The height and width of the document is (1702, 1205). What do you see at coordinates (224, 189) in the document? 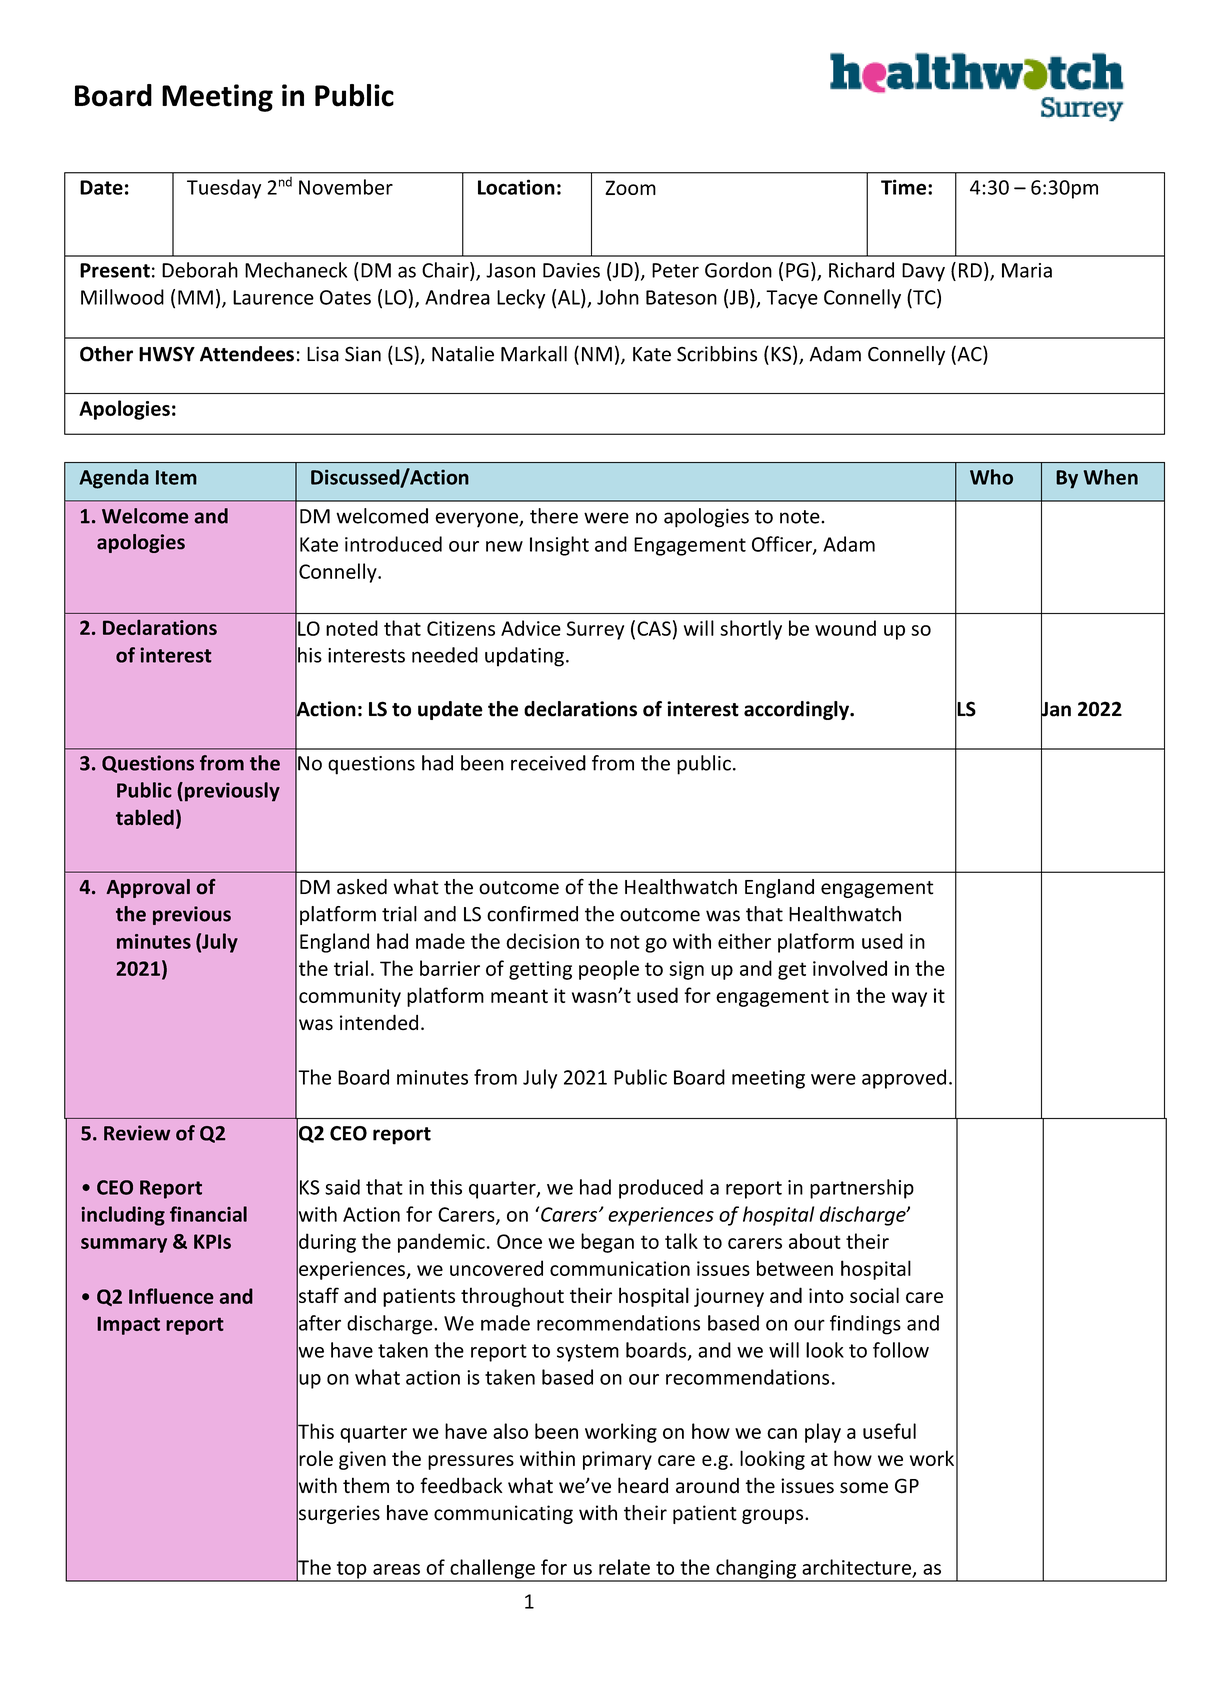
I see `Tuesday` at bounding box center [224, 189].
